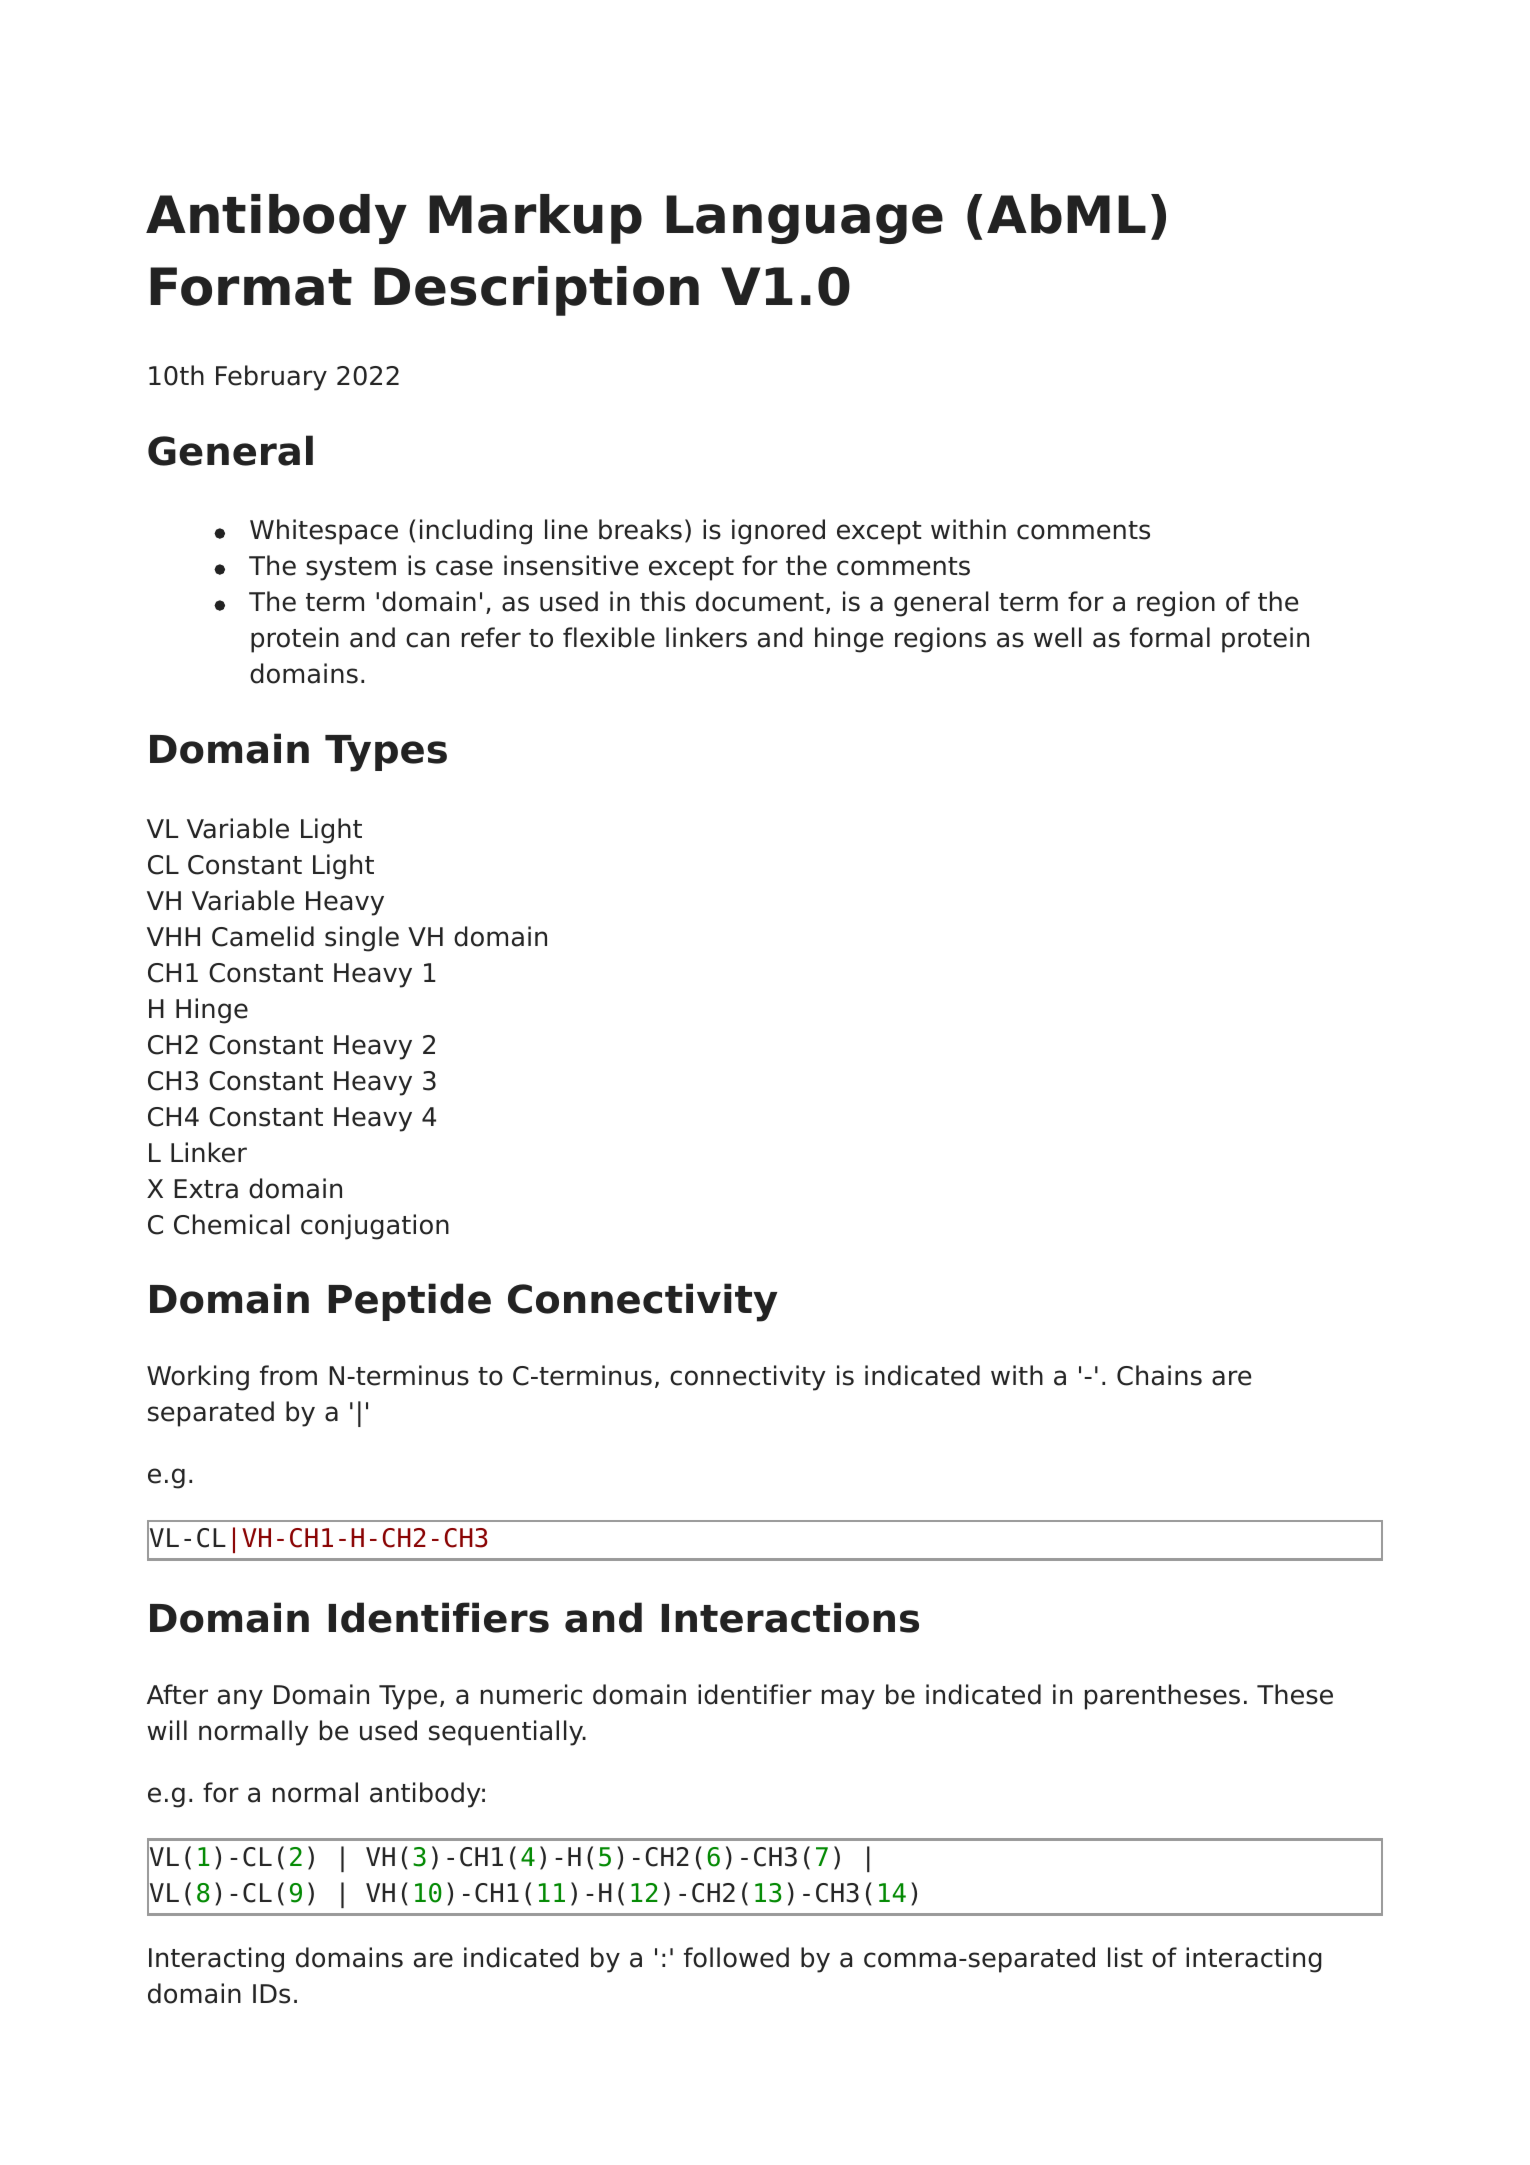  What do you see at coordinates (1125, 1957) in the page?
I see `list` at bounding box center [1125, 1957].
